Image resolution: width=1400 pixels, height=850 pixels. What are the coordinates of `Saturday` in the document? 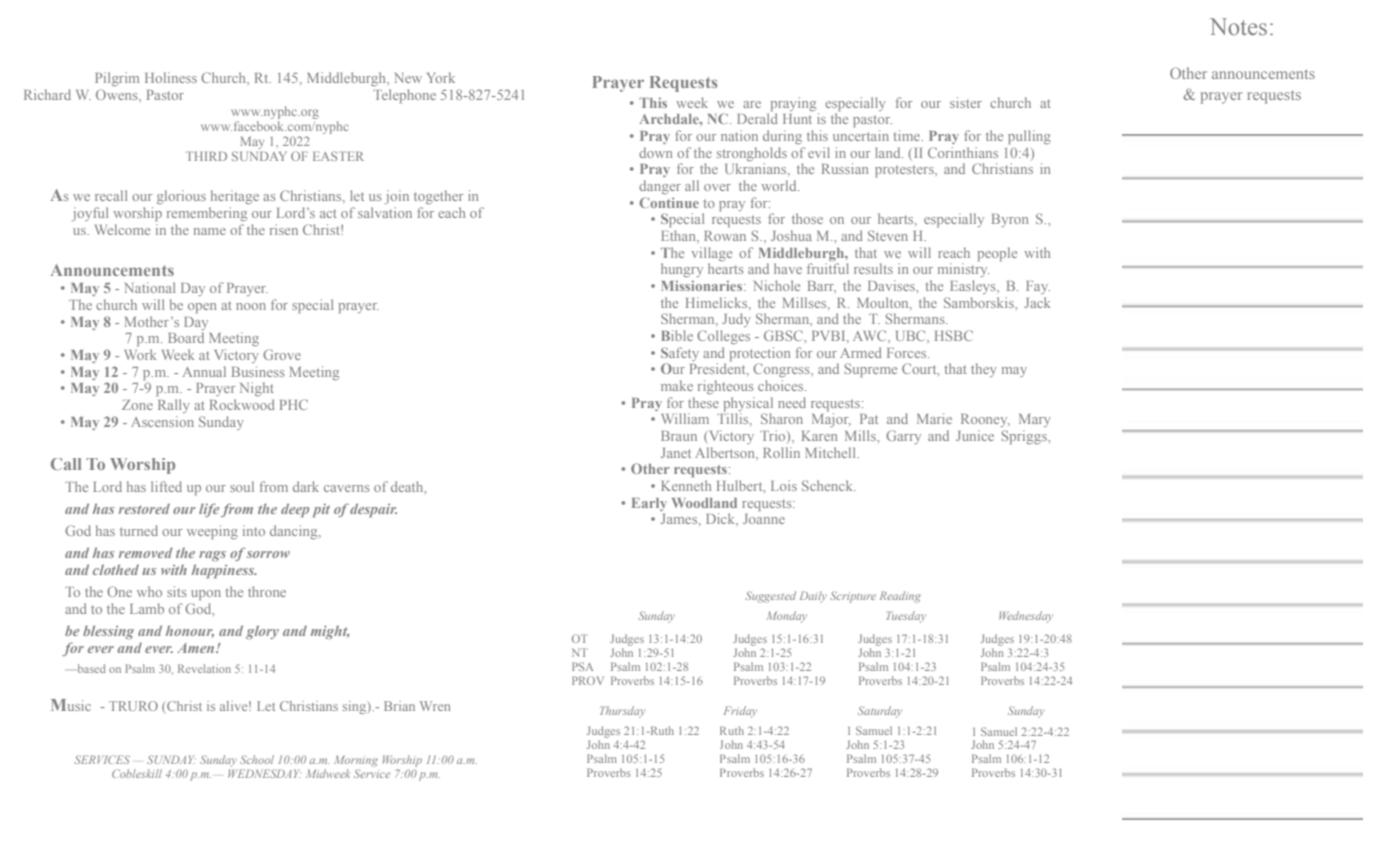 It's located at (880, 712).
